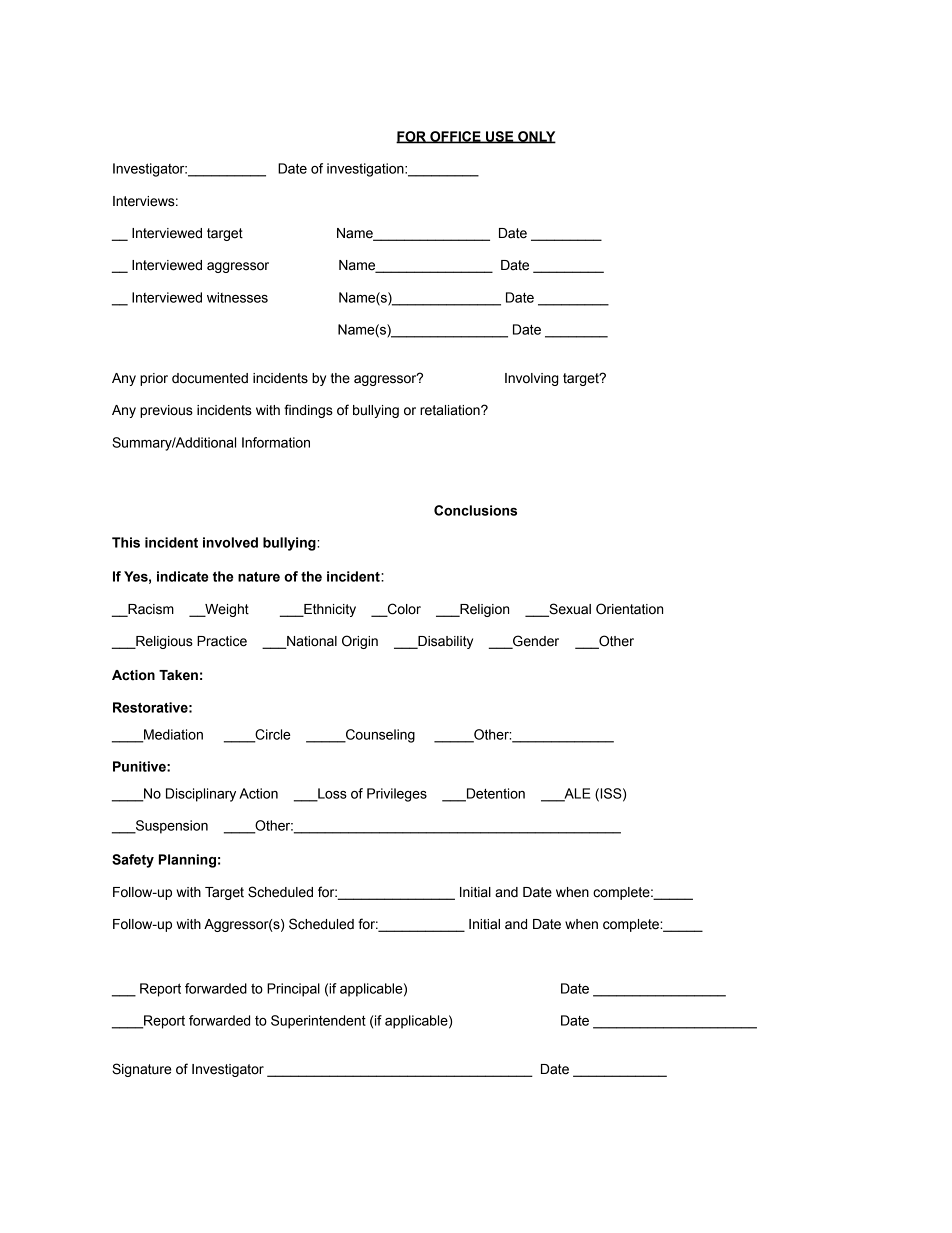 This screenshot has height=1233, width=952. I want to click on Origin, so click(360, 642).
